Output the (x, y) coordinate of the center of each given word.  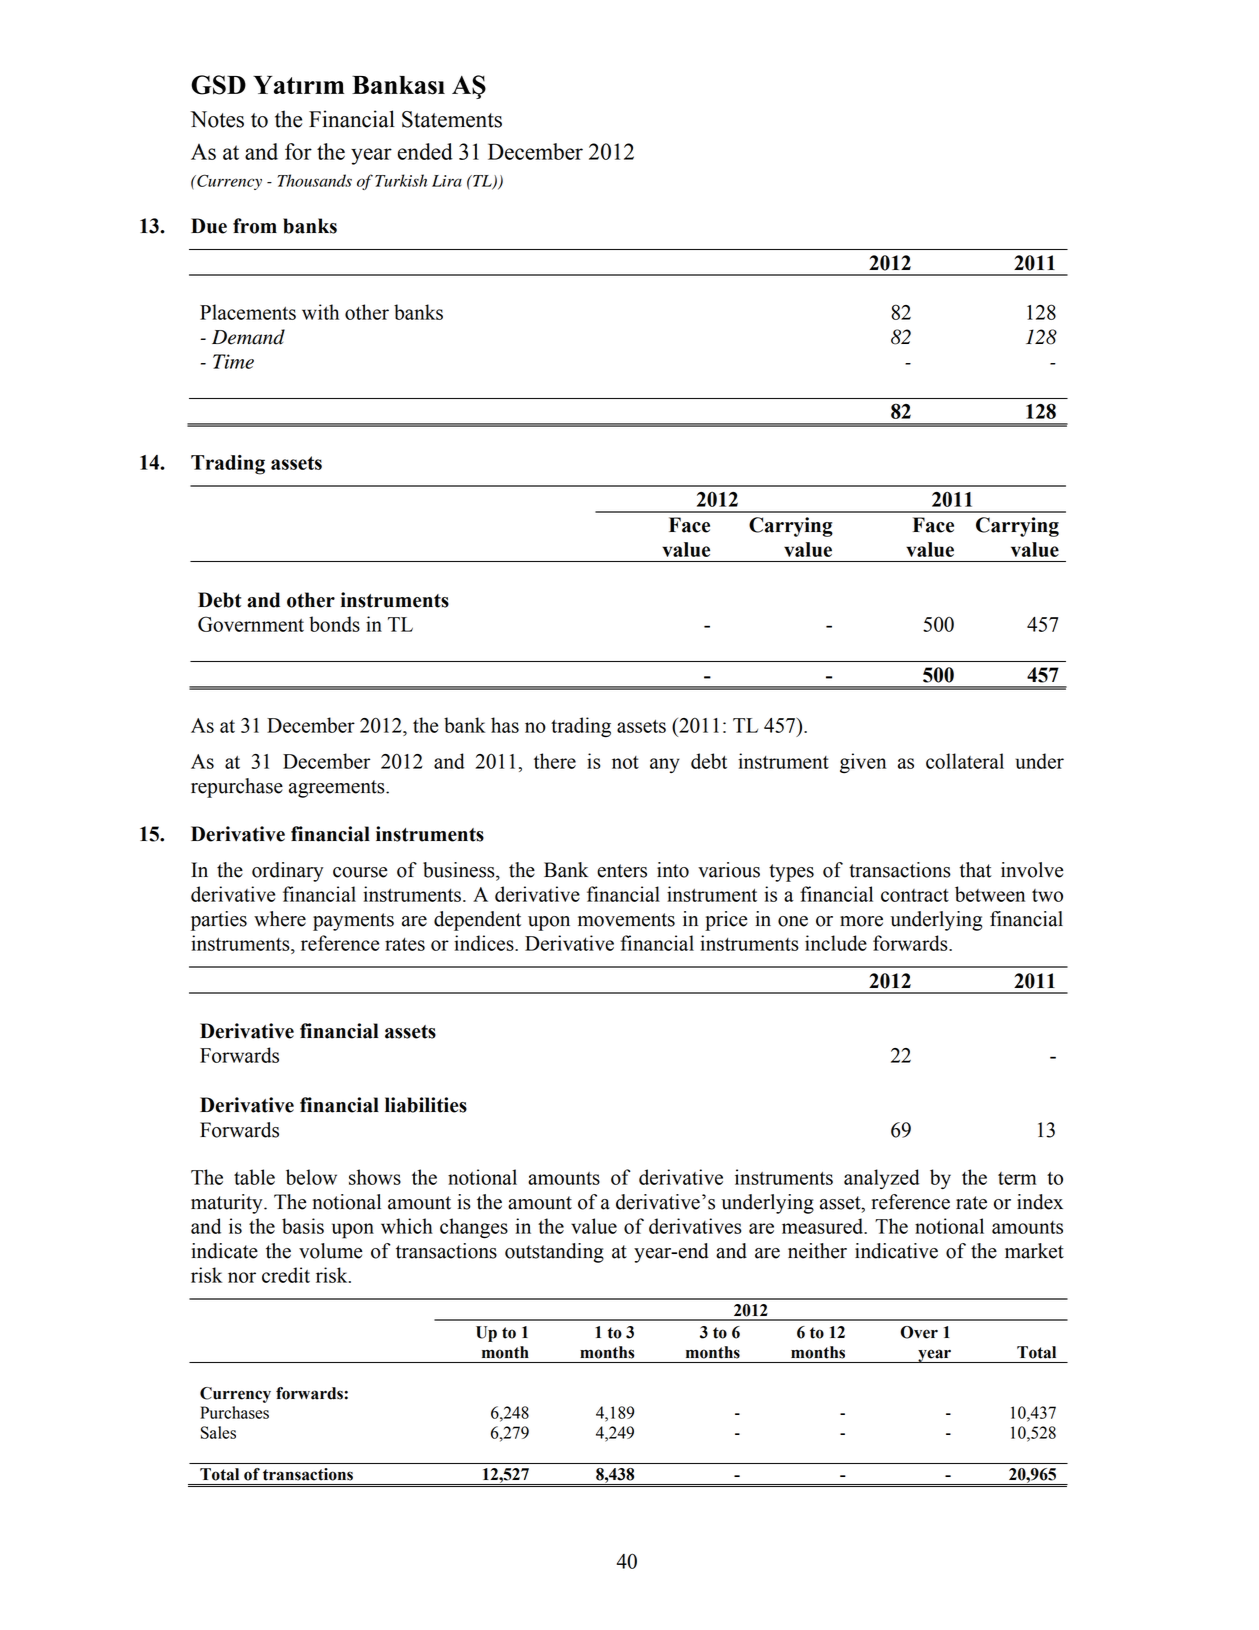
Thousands (314, 180)
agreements (338, 789)
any (665, 765)
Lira (447, 181)
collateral (965, 761)
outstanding (554, 1253)
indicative (896, 1251)
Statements (452, 119)
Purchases (234, 1412)
